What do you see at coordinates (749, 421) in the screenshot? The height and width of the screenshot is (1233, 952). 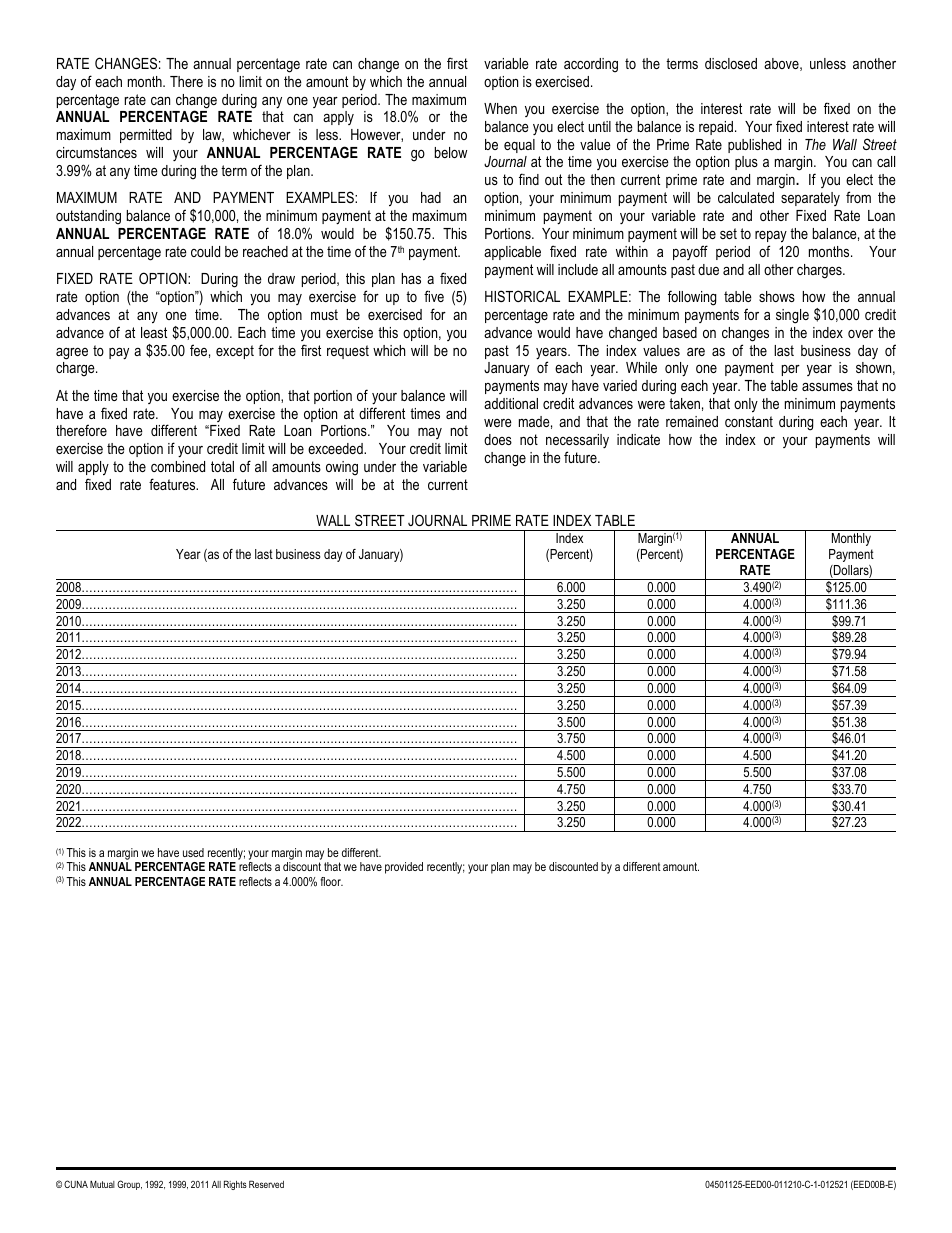 I see `constant` at bounding box center [749, 421].
